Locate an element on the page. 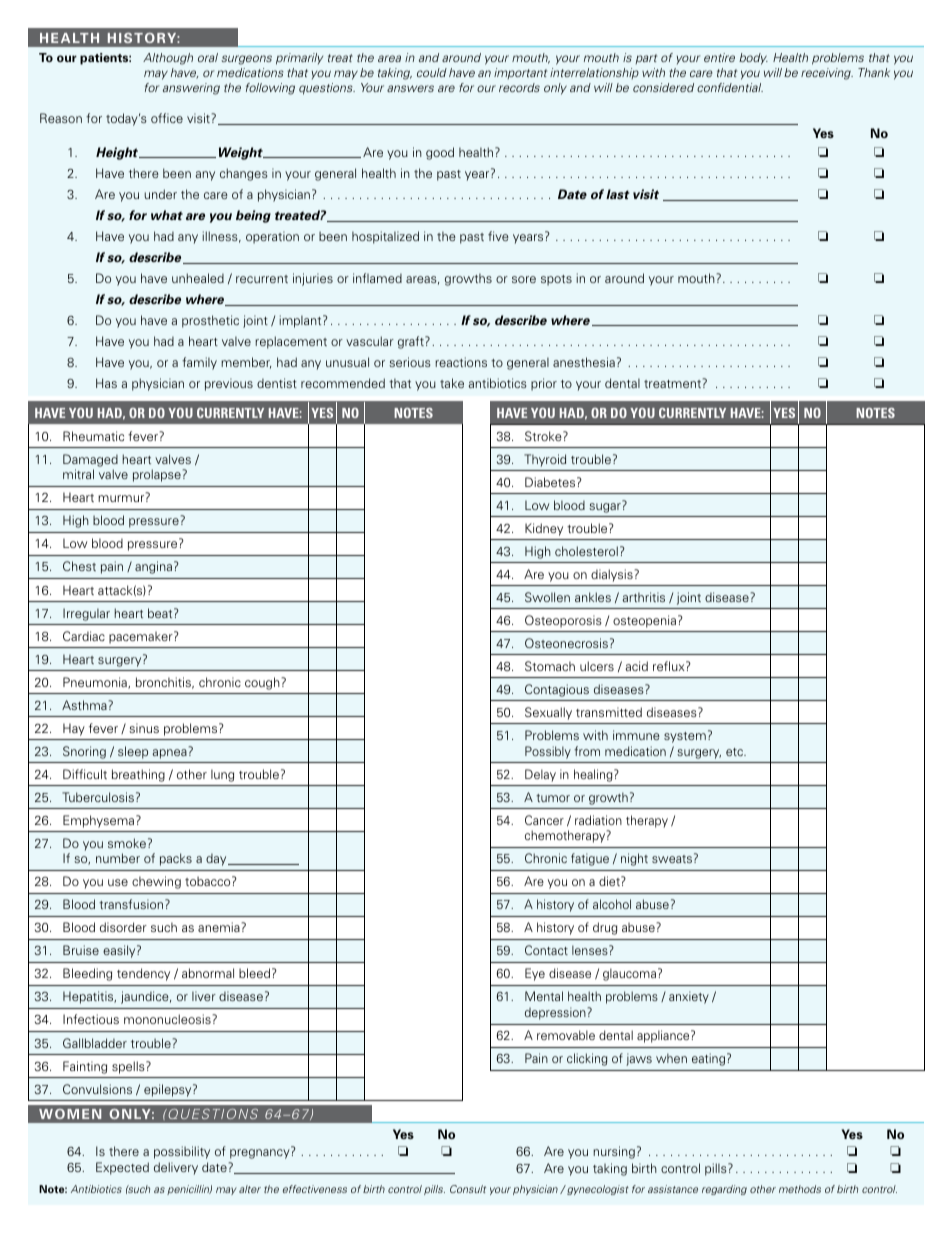 Image resolution: width=952 pixels, height=1233 pixels. breathing is located at coordinates (138, 775).
